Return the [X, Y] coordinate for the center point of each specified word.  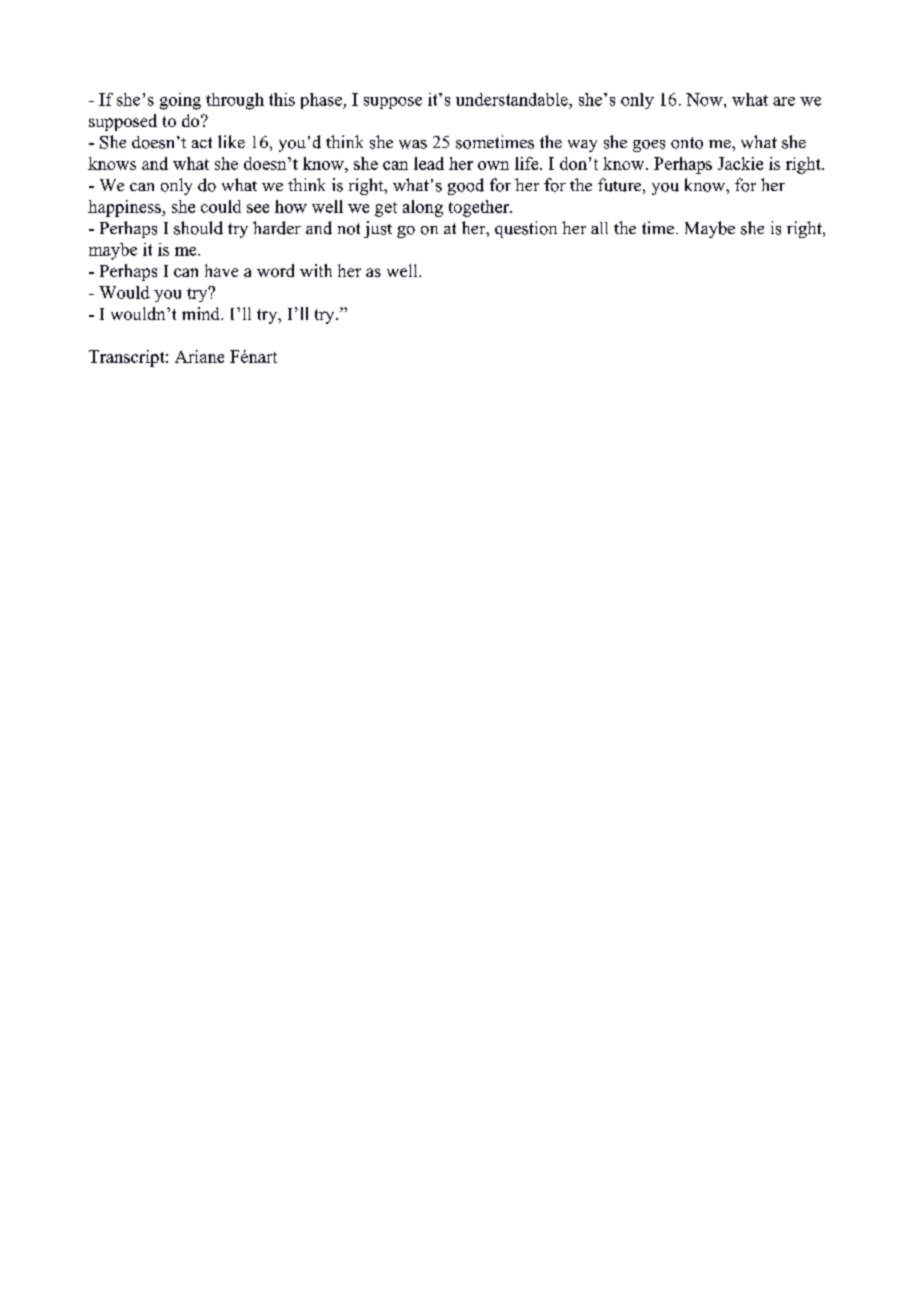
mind [202, 313]
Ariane [199, 356]
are [784, 101]
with [316, 270]
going [180, 101]
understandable [513, 99]
